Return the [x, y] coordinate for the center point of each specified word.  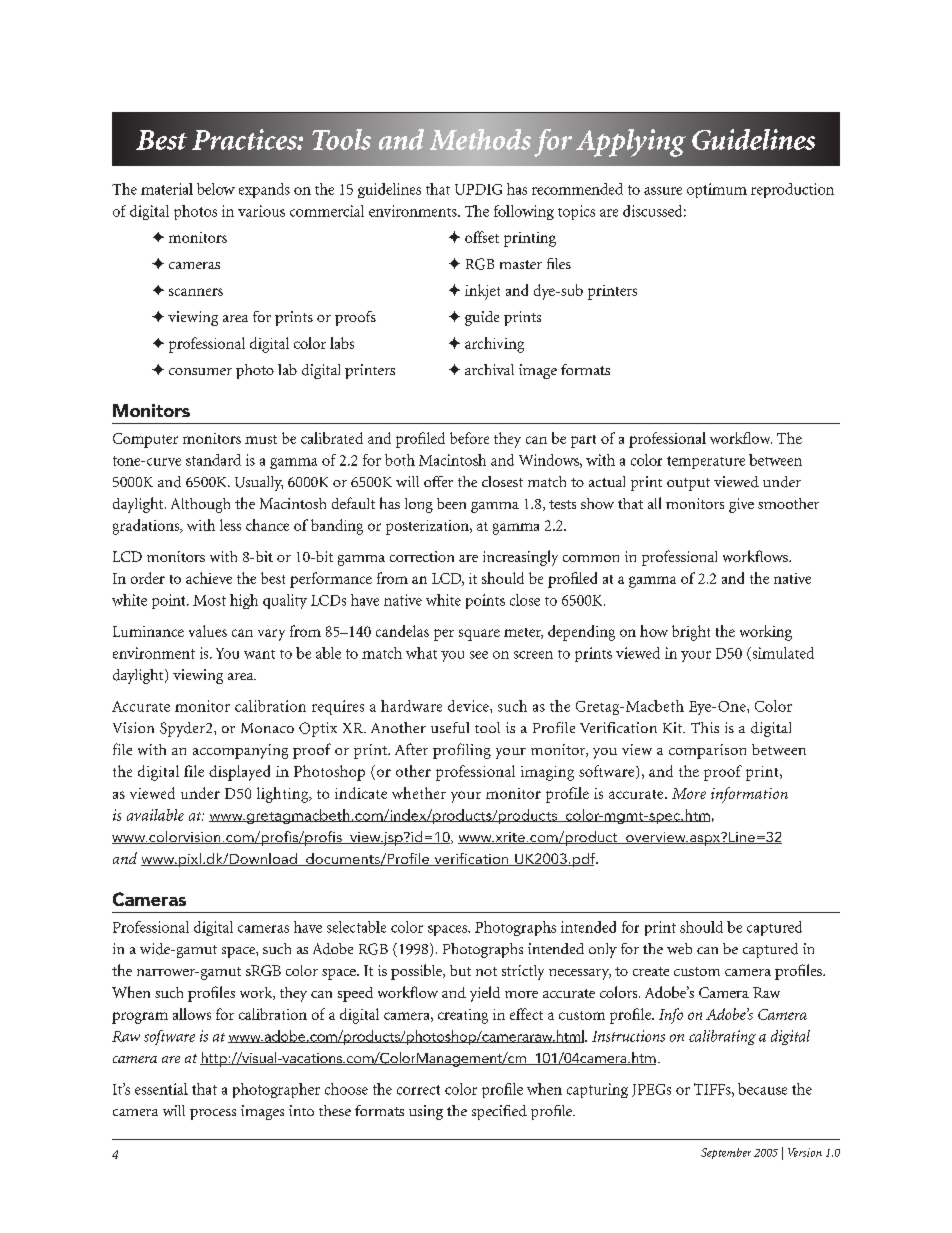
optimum [717, 190]
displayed [239, 773]
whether [419, 793]
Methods [480, 139]
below [216, 189]
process [213, 1114]
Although [200, 505]
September [726, 1153]
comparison [707, 751]
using [426, 1112]
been [451, 503]
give [741, 505]
